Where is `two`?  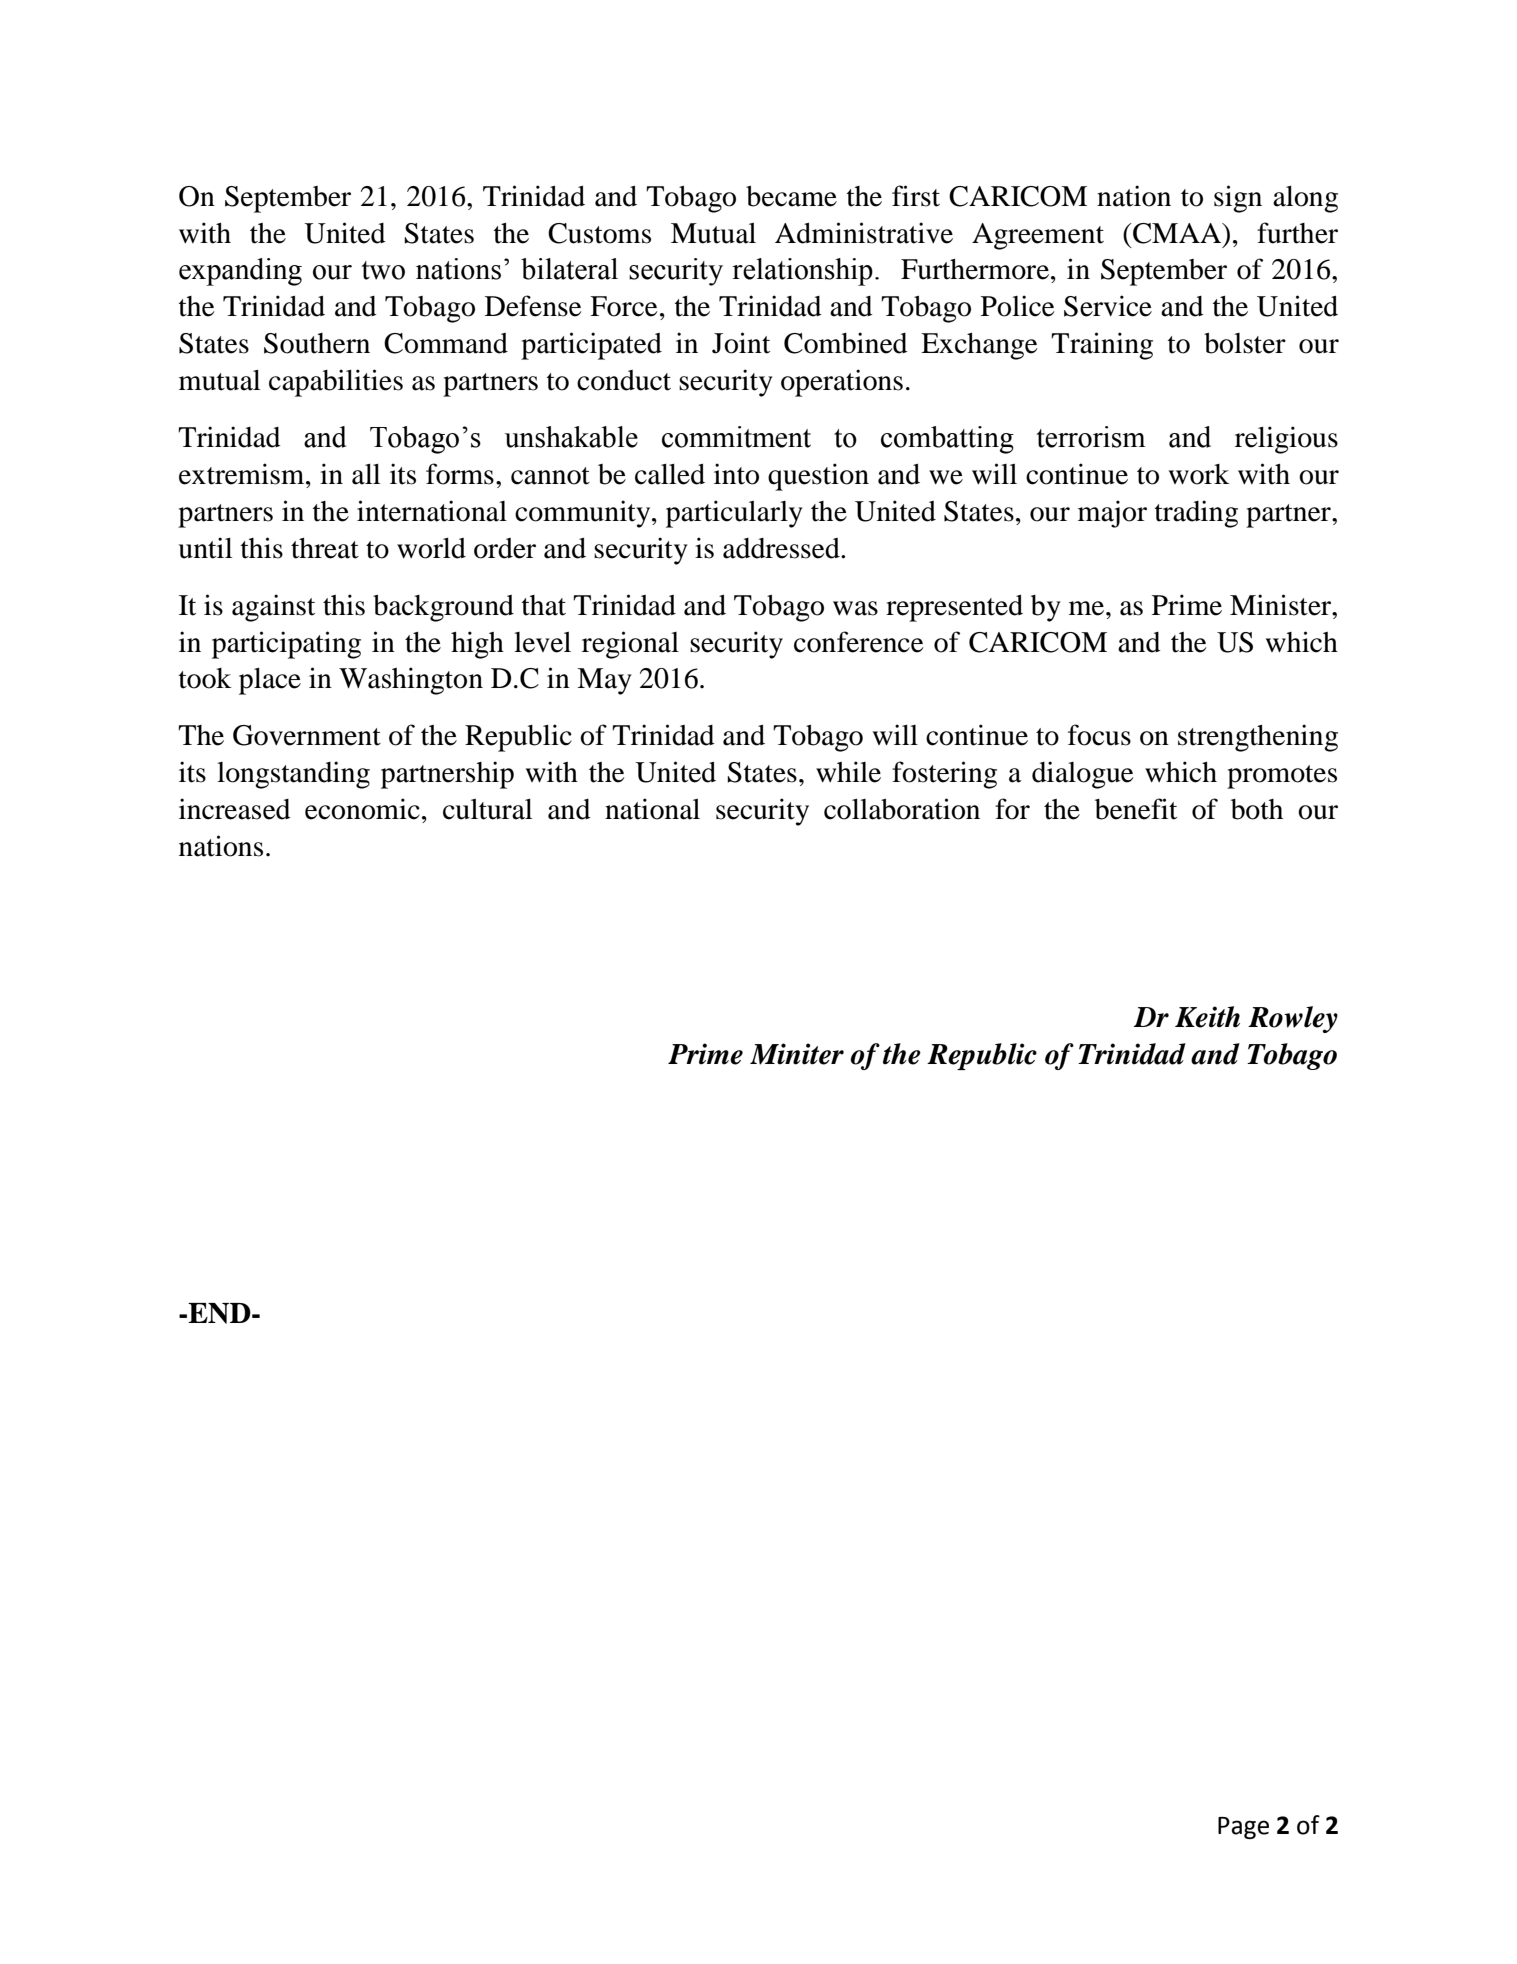
two is located at coordinates (383, 270).
